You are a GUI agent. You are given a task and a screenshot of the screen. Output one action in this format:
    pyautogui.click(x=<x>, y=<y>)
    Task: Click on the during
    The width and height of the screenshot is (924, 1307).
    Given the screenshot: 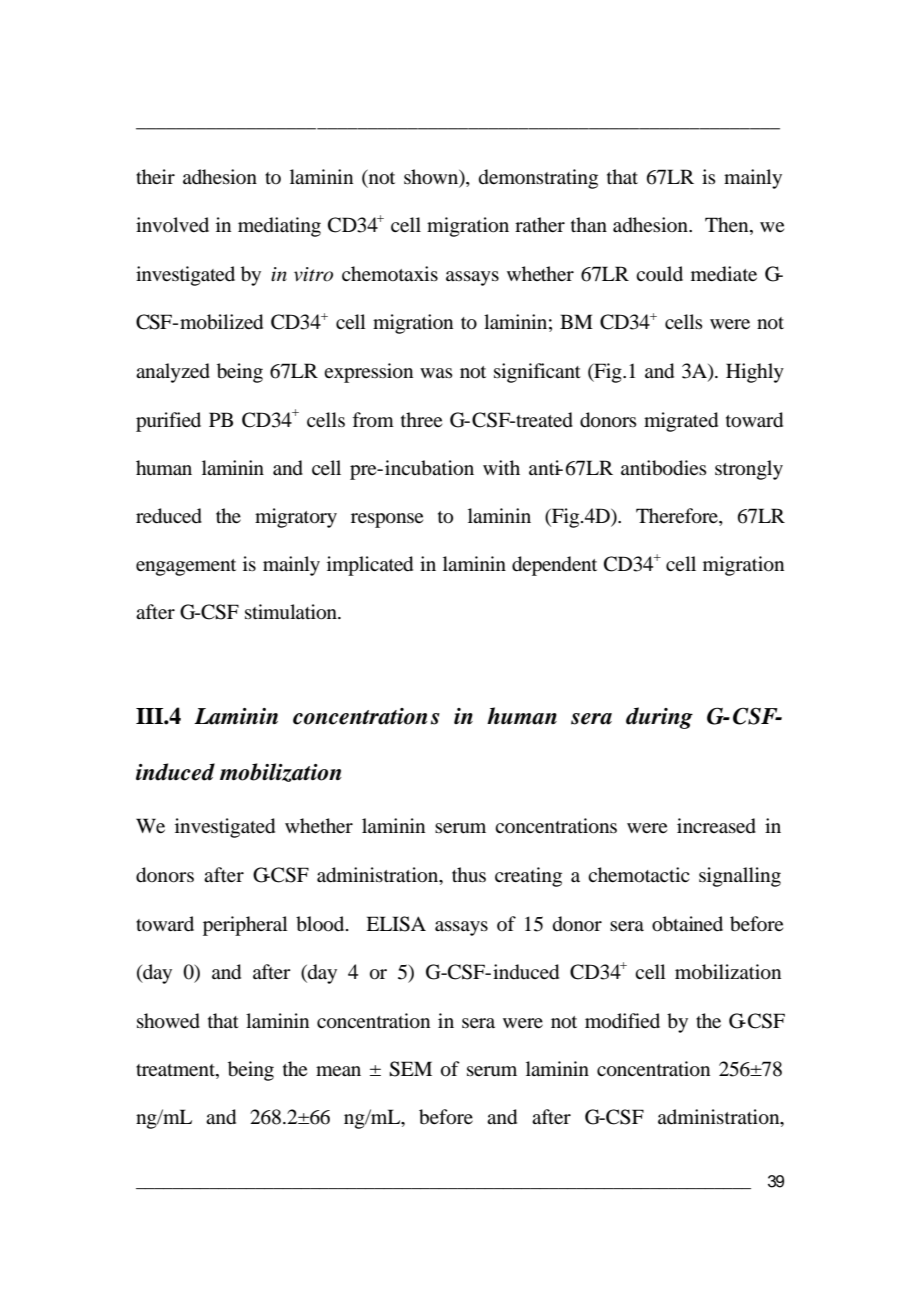 What is the action you would take?
    pyautogui.click(x=659, y=718)
